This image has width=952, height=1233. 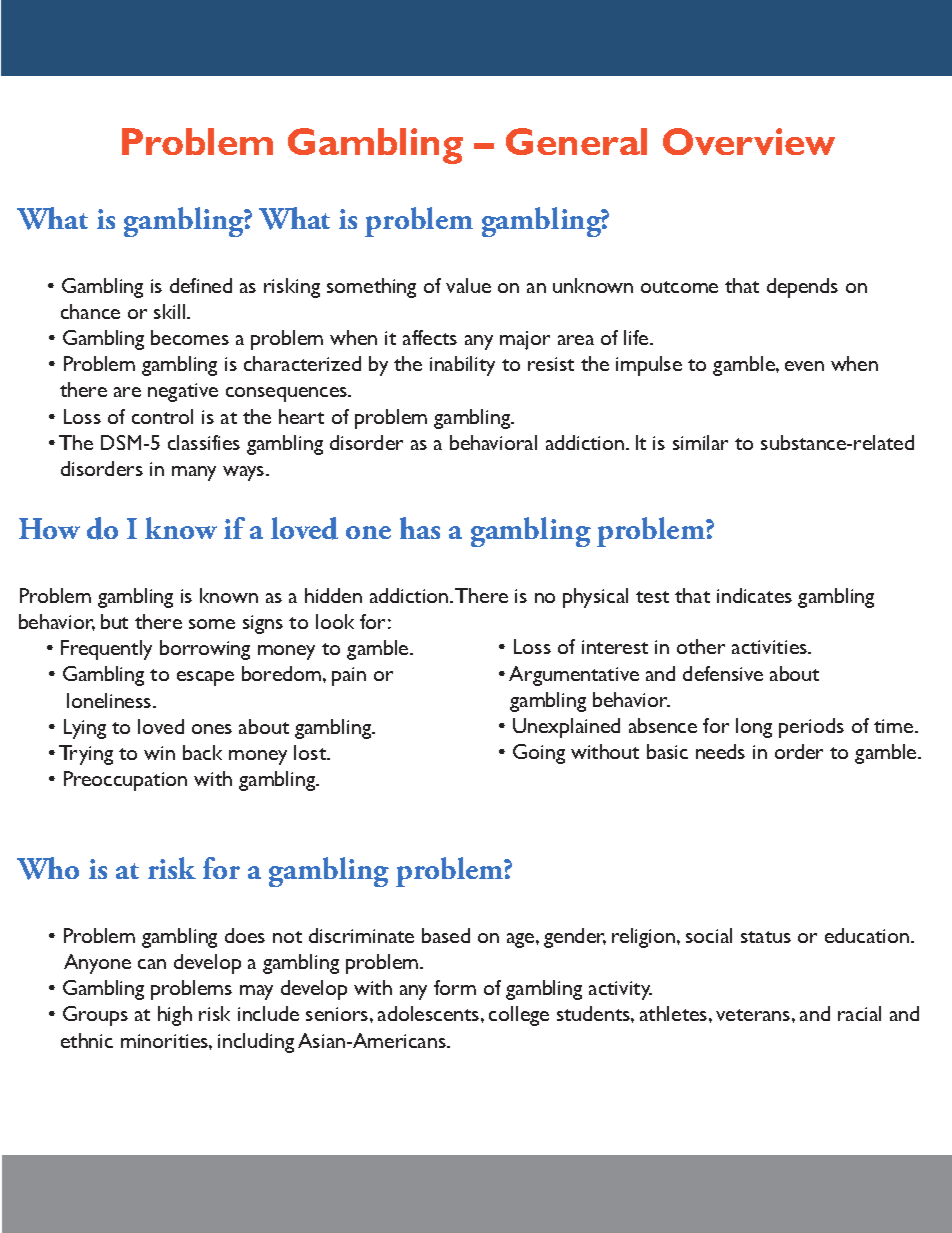 I want to click on Going, so click(x=539, y=754).
